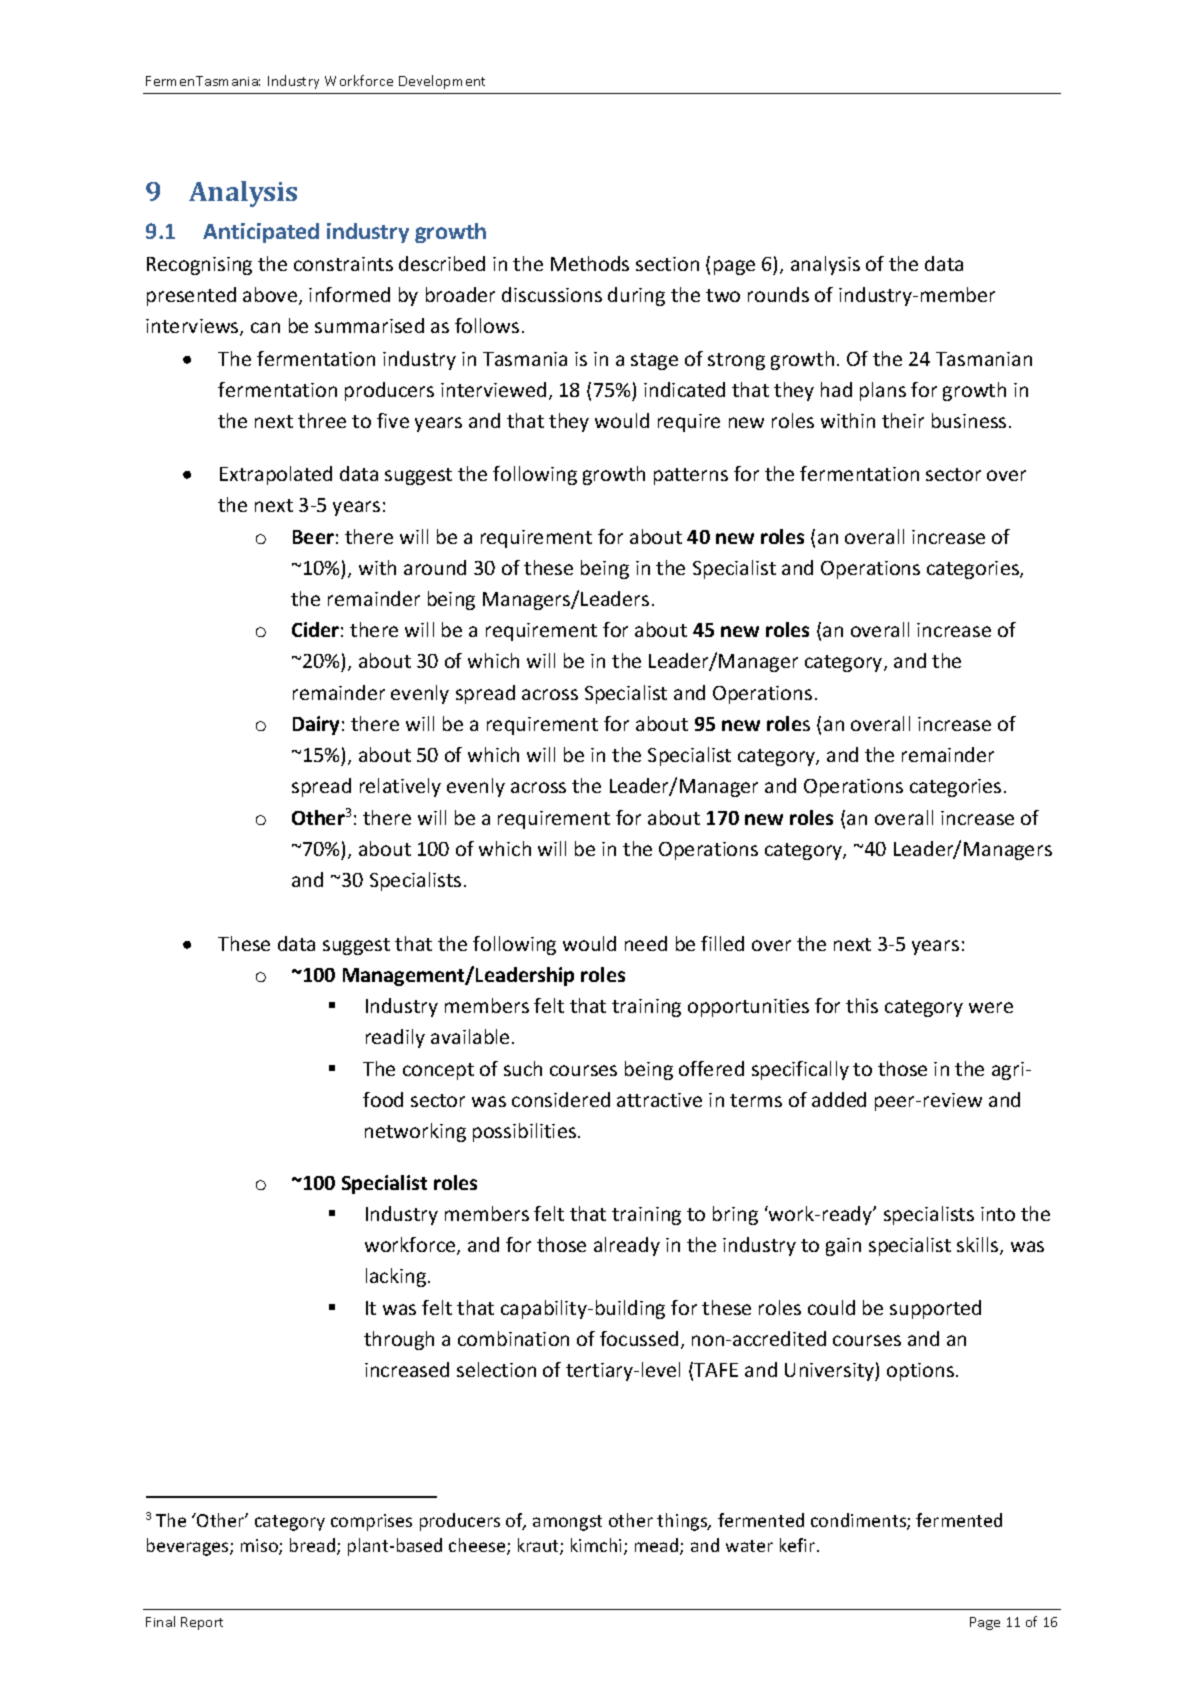 Image resolution: width=1204 pixels, height=1703 pixels. I want to click on kimchi, so click(596, 1545).
